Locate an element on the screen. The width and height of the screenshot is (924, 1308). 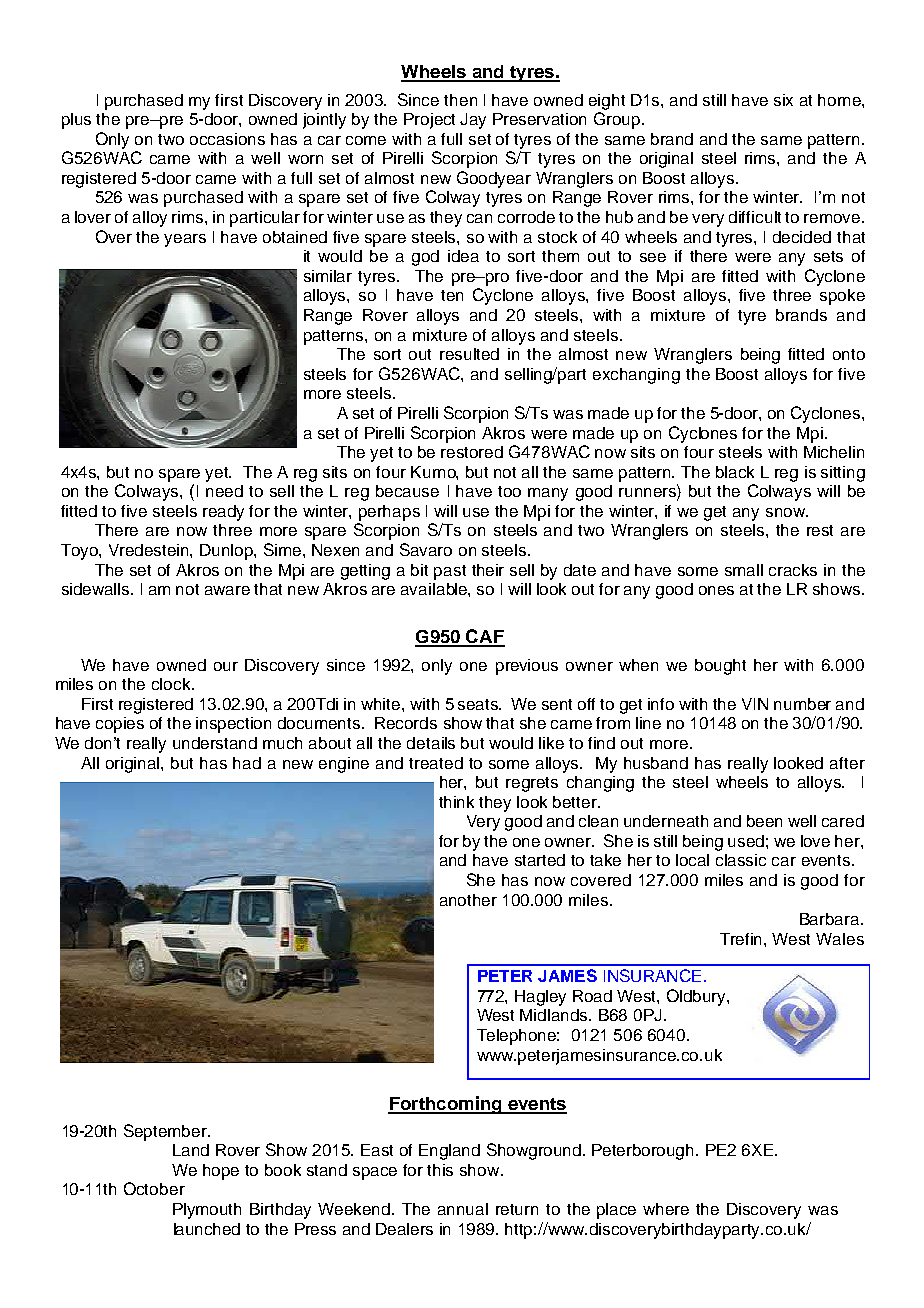
October is located at coordinates (154, 1188).
